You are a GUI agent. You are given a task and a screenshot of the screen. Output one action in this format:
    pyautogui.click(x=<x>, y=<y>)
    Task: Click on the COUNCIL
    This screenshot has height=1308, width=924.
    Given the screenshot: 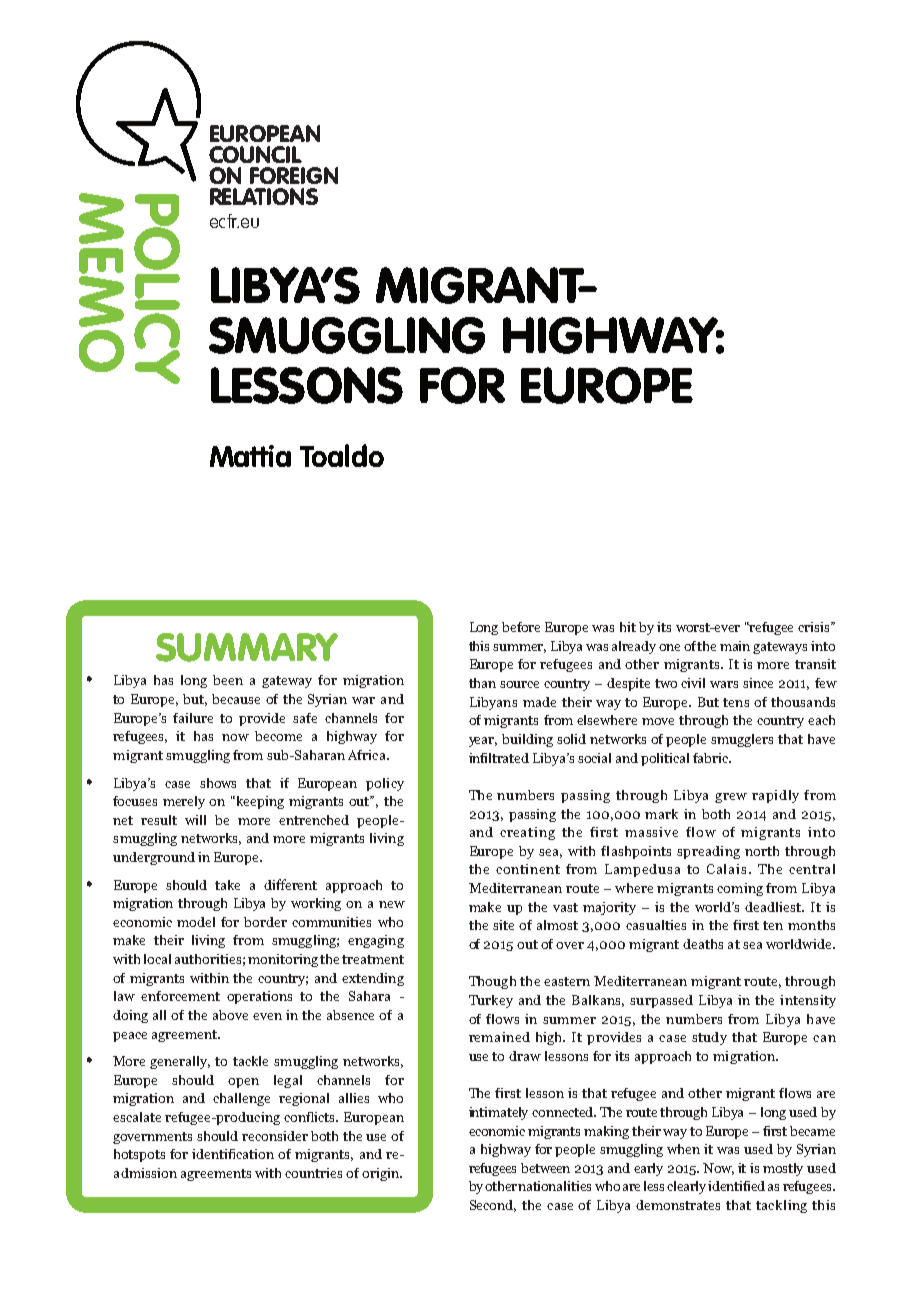 What is the action you would take?
    pyautogui.click(x=255, y=154)
